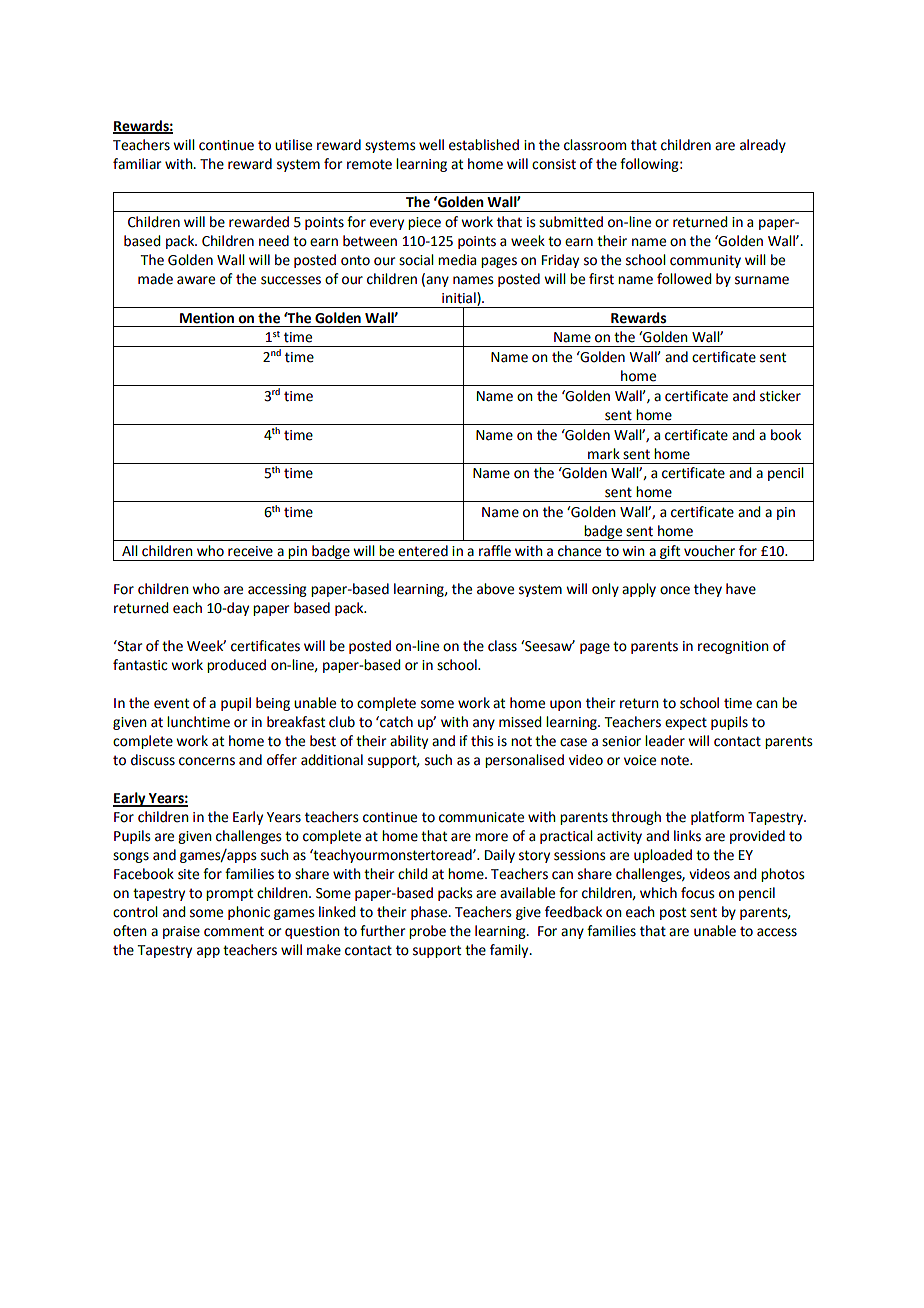  What do you see at coordinates (780, 396) in the image?
I see `sticker` at bounding box center [780, 396].
